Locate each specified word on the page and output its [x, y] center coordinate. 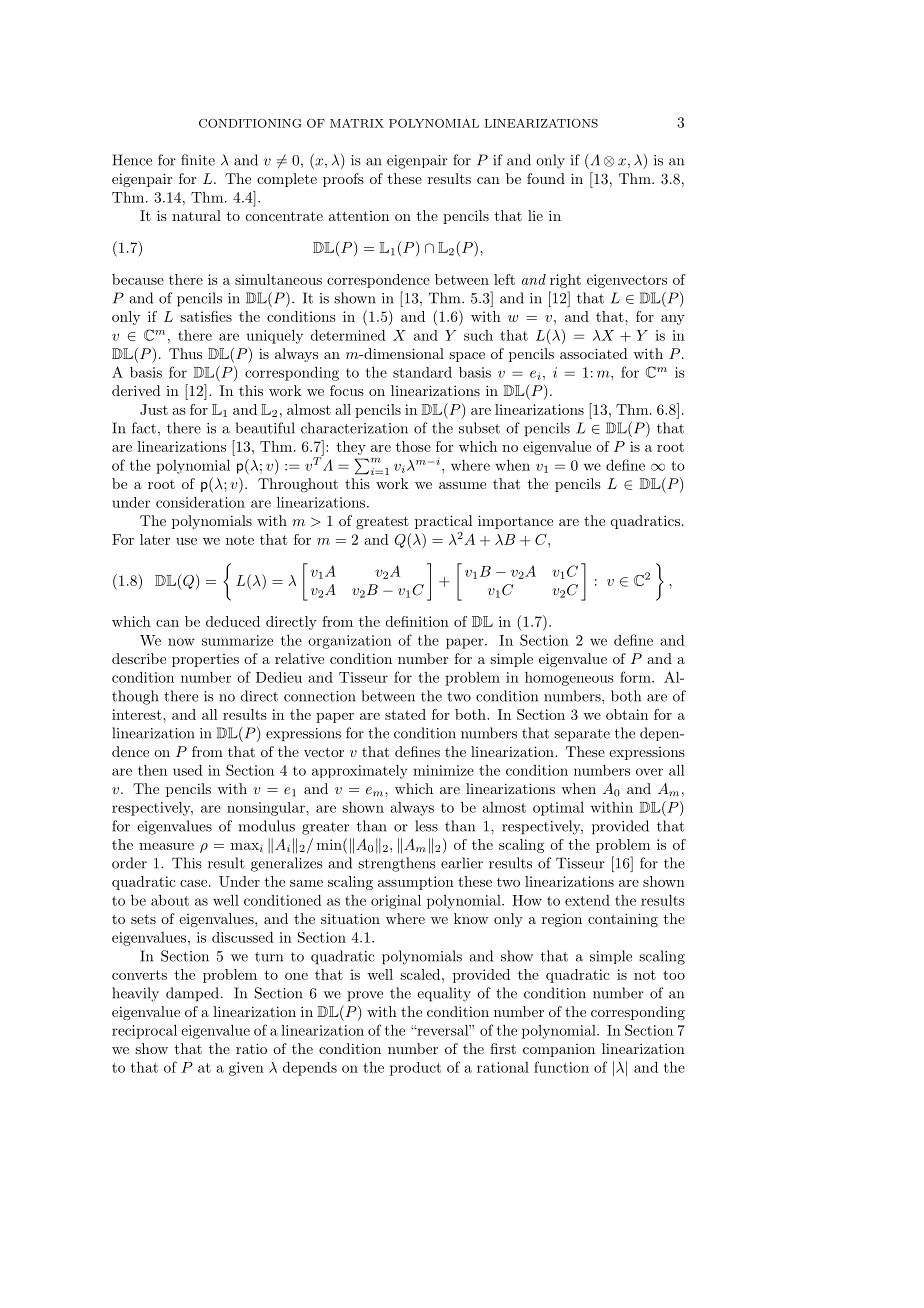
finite [198, 160]
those [413, 446]
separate [582, 735]
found [546, 178]
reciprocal [144, 1031]
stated [405, 714]
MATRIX [357, 123]
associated [594, 353]
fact [144, 428]
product [415, 1069]
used [188, 770]
